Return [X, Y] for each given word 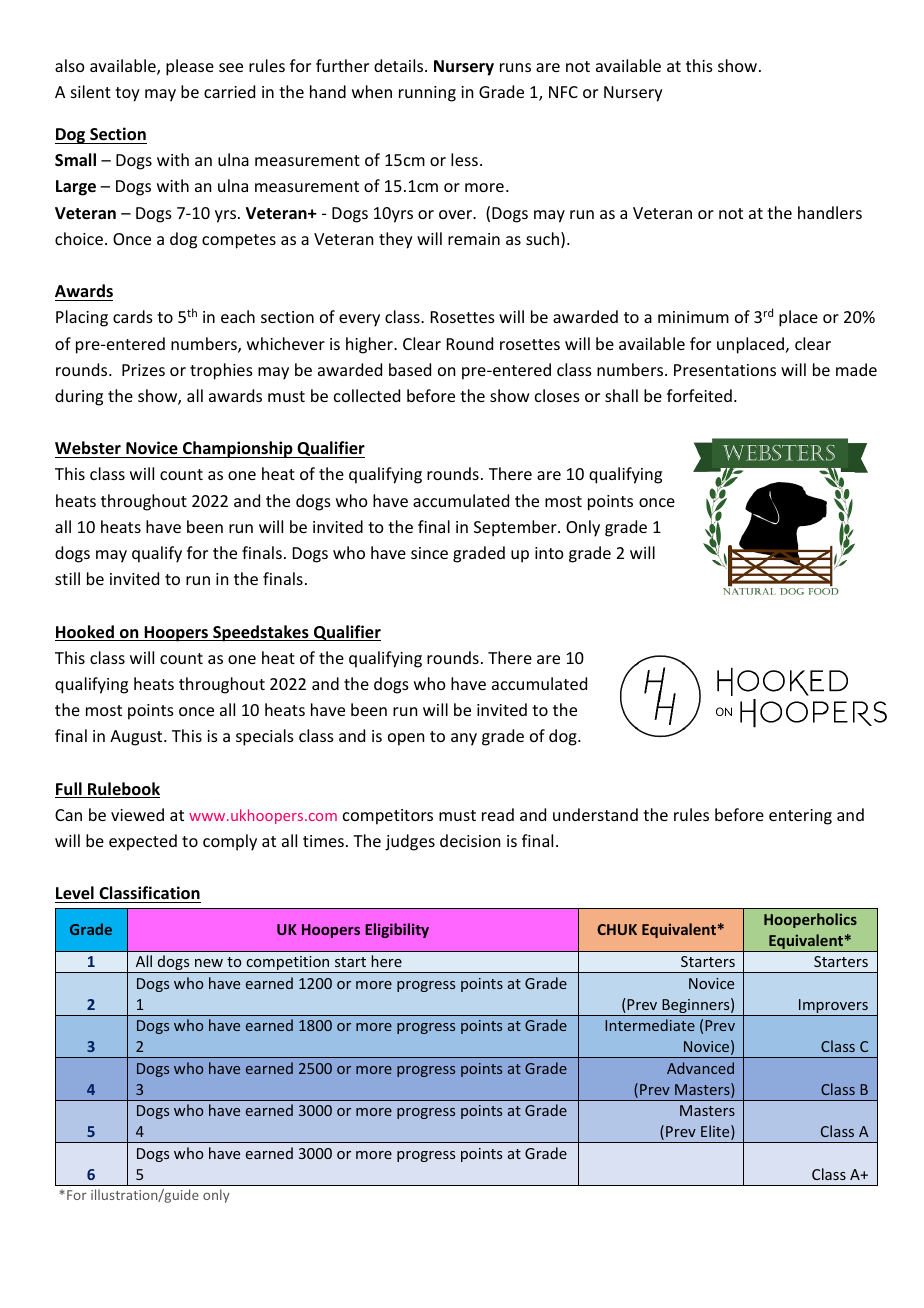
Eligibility [397, 930]
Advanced [700, 1068]
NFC [563, 92]
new [209, 963]
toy [127, 94]
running [427, 94]
